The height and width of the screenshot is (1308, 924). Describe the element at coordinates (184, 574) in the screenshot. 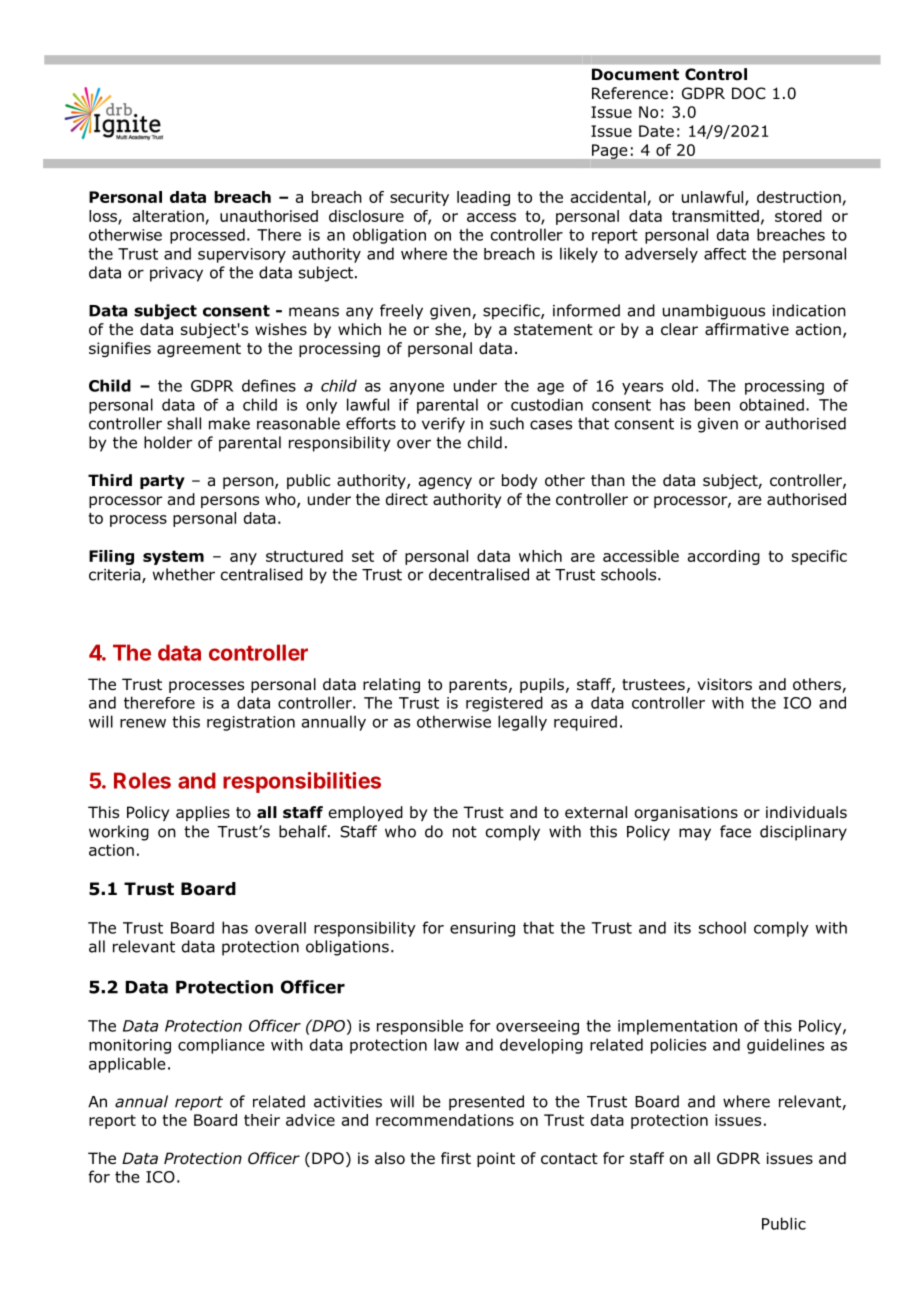

I see `whether` at that location.
